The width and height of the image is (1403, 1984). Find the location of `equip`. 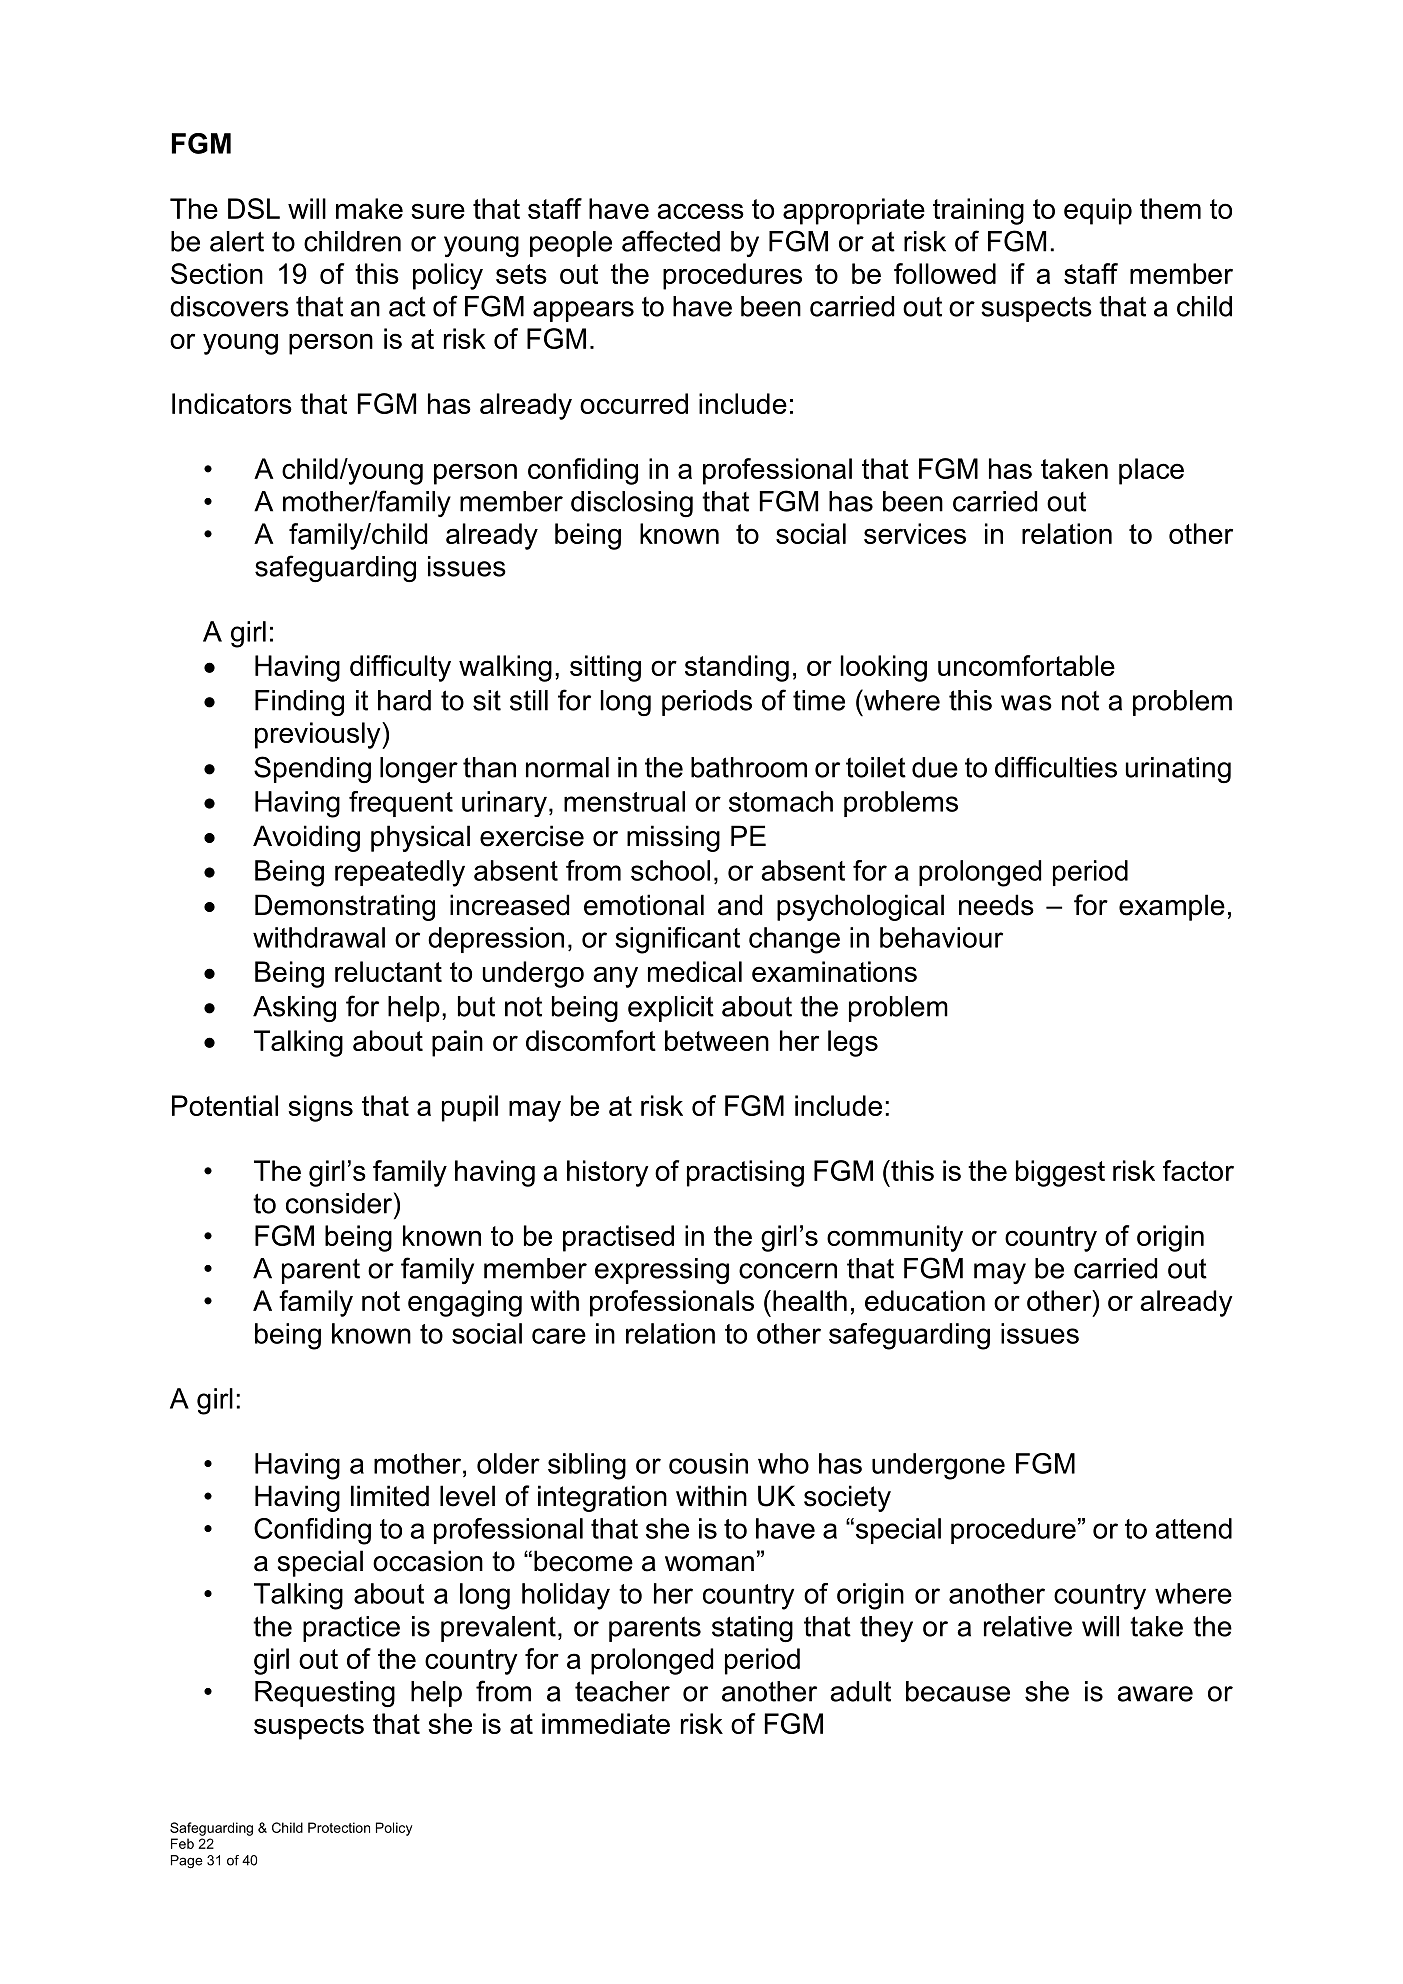

equip is located at coordinates (1098, 211).
